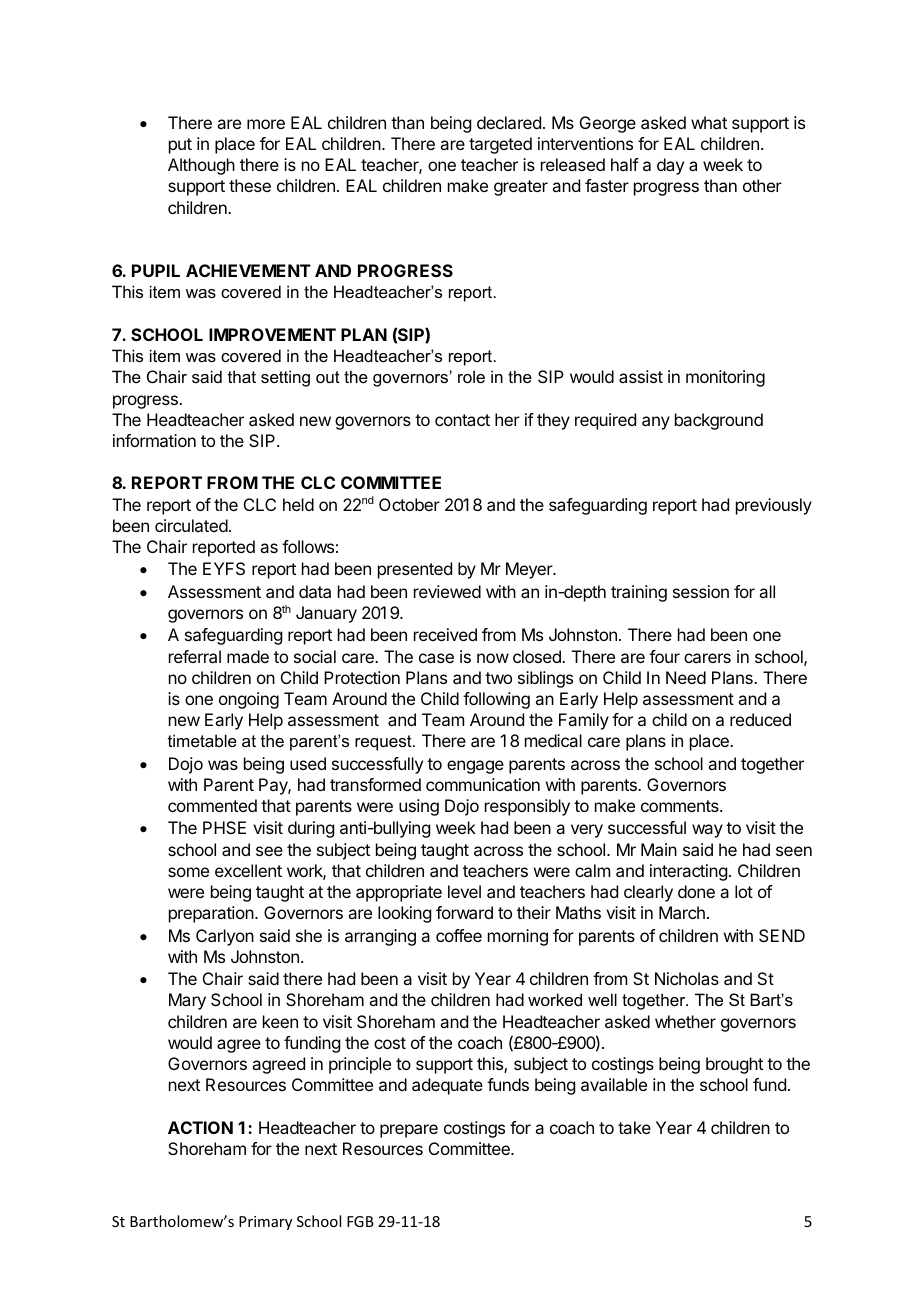  Describe the element at coordinates (707, 831) in the screenshot. I see `way` at that location.
